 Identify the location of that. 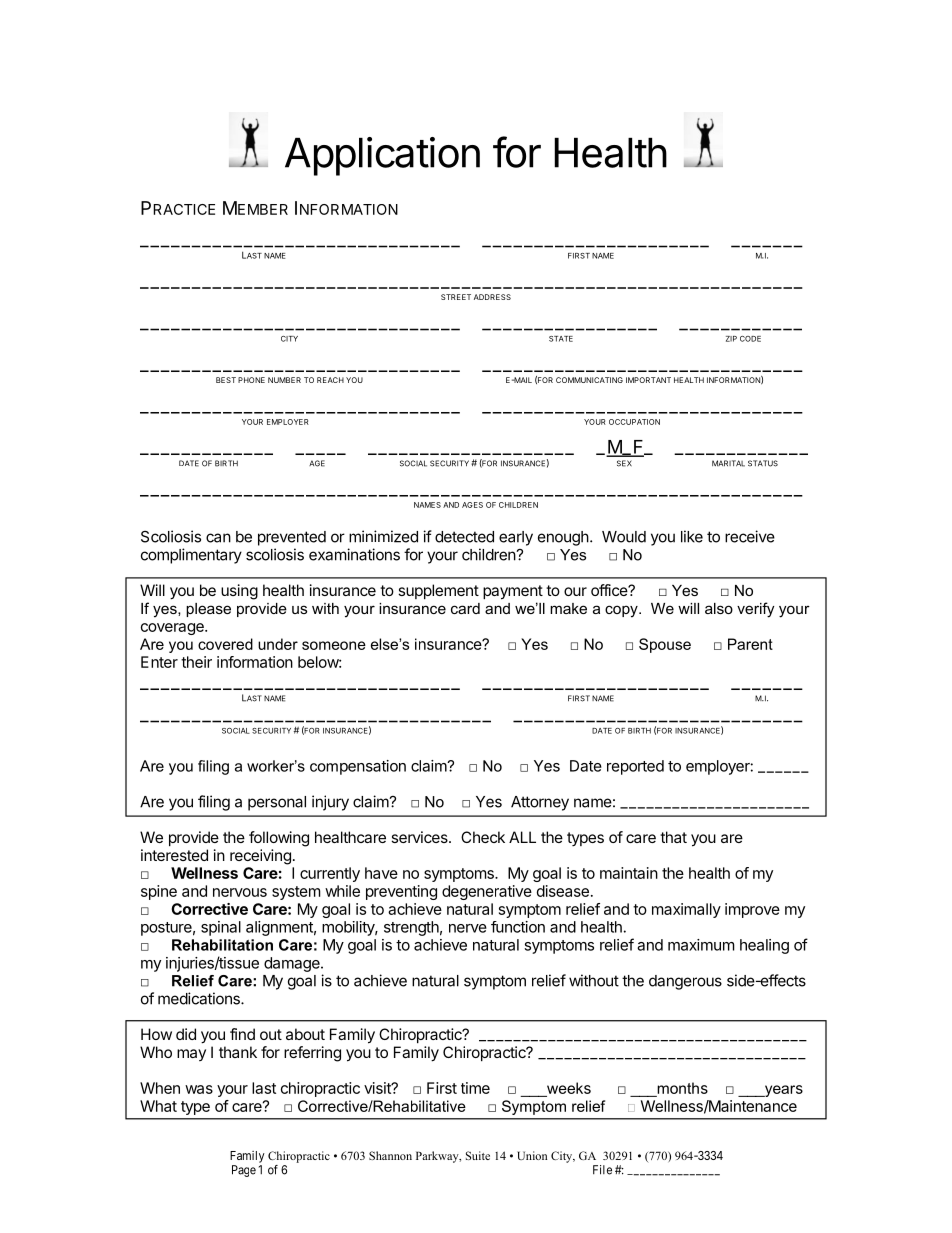
(673, 837).
